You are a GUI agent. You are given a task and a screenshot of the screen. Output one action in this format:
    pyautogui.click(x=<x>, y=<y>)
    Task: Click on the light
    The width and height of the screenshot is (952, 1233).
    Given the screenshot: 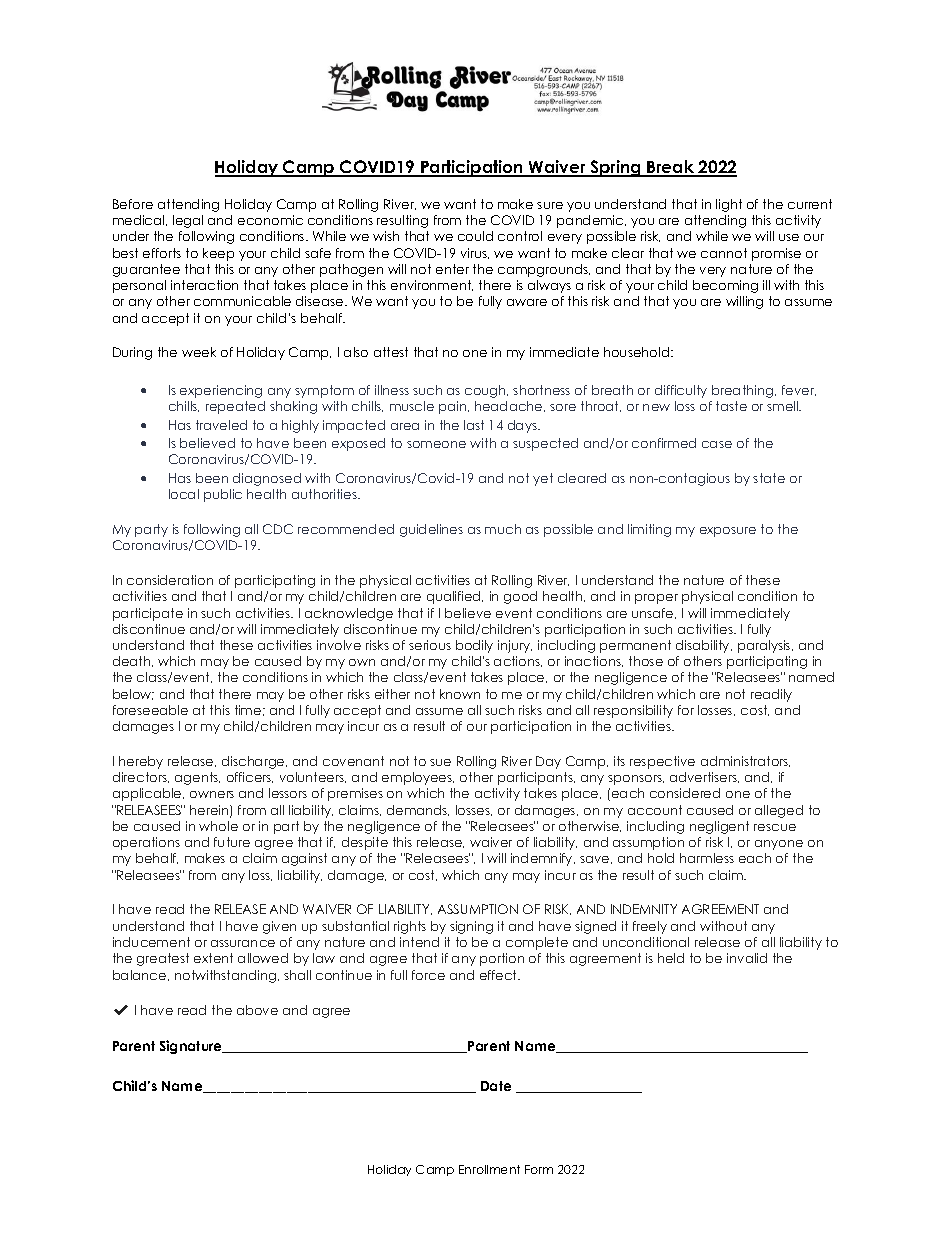 What is the action you would take?
    pyautogui.click(x=729, y=205)
